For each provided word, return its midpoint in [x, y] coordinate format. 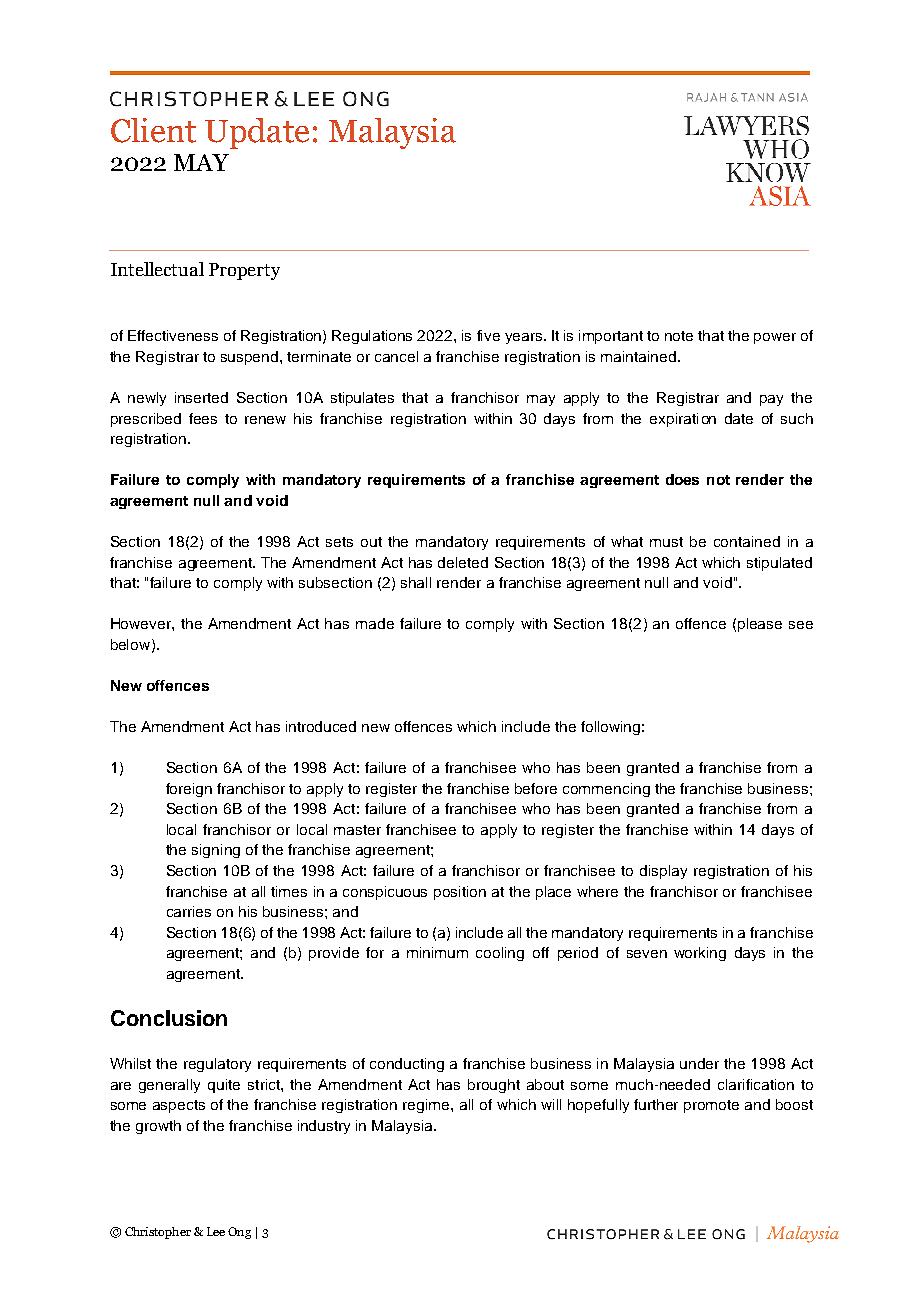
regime [427, 1106]
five [488, 335]
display [663, 872]
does [682, 479]
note [679, 336]
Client [153, 130]
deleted [463, 562]
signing [216, 851]
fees [203, 418]
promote [711, 1106]
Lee [216, 1231]
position [460, 893]
